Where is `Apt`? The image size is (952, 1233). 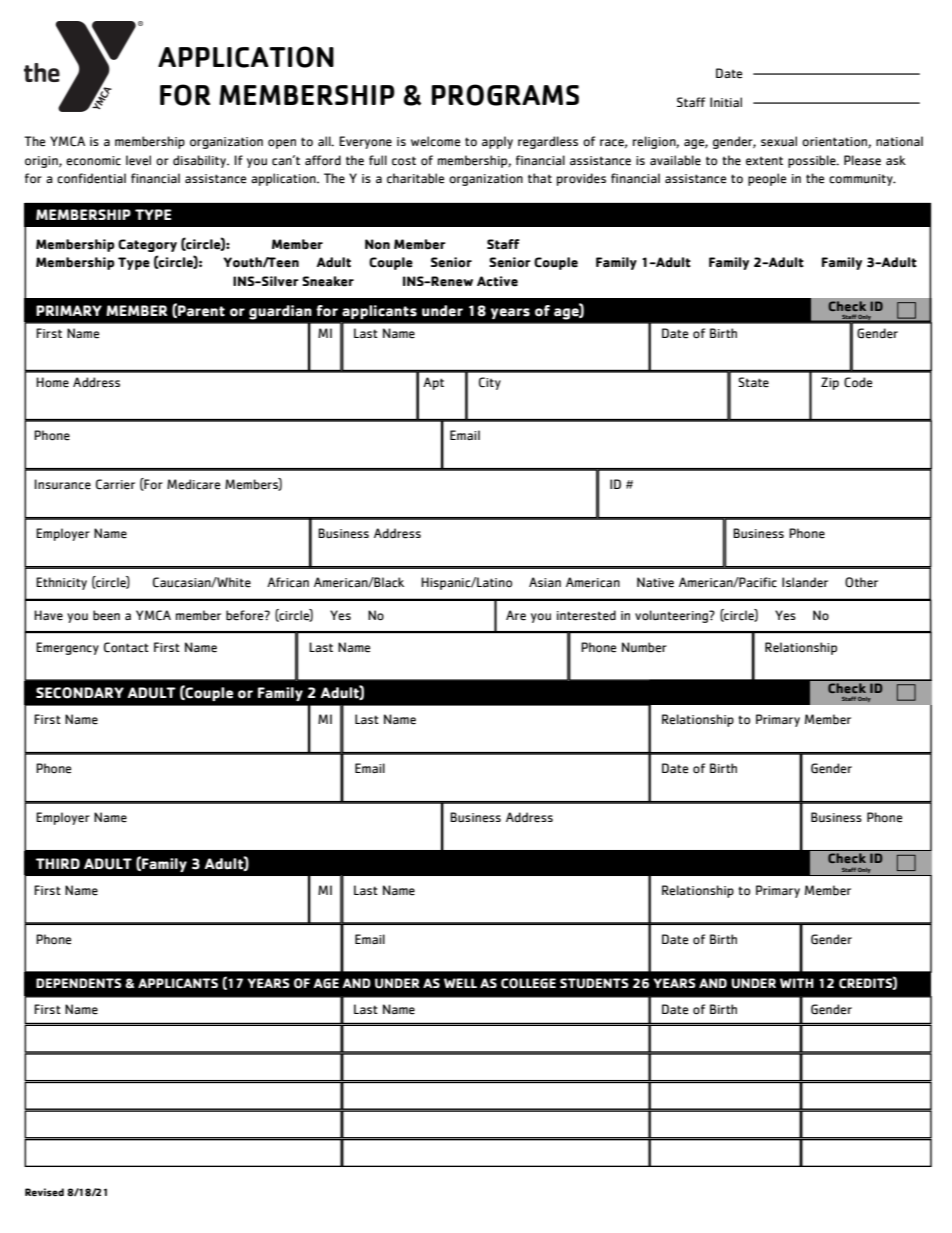 Apt is located at coordinates (433, 383).
